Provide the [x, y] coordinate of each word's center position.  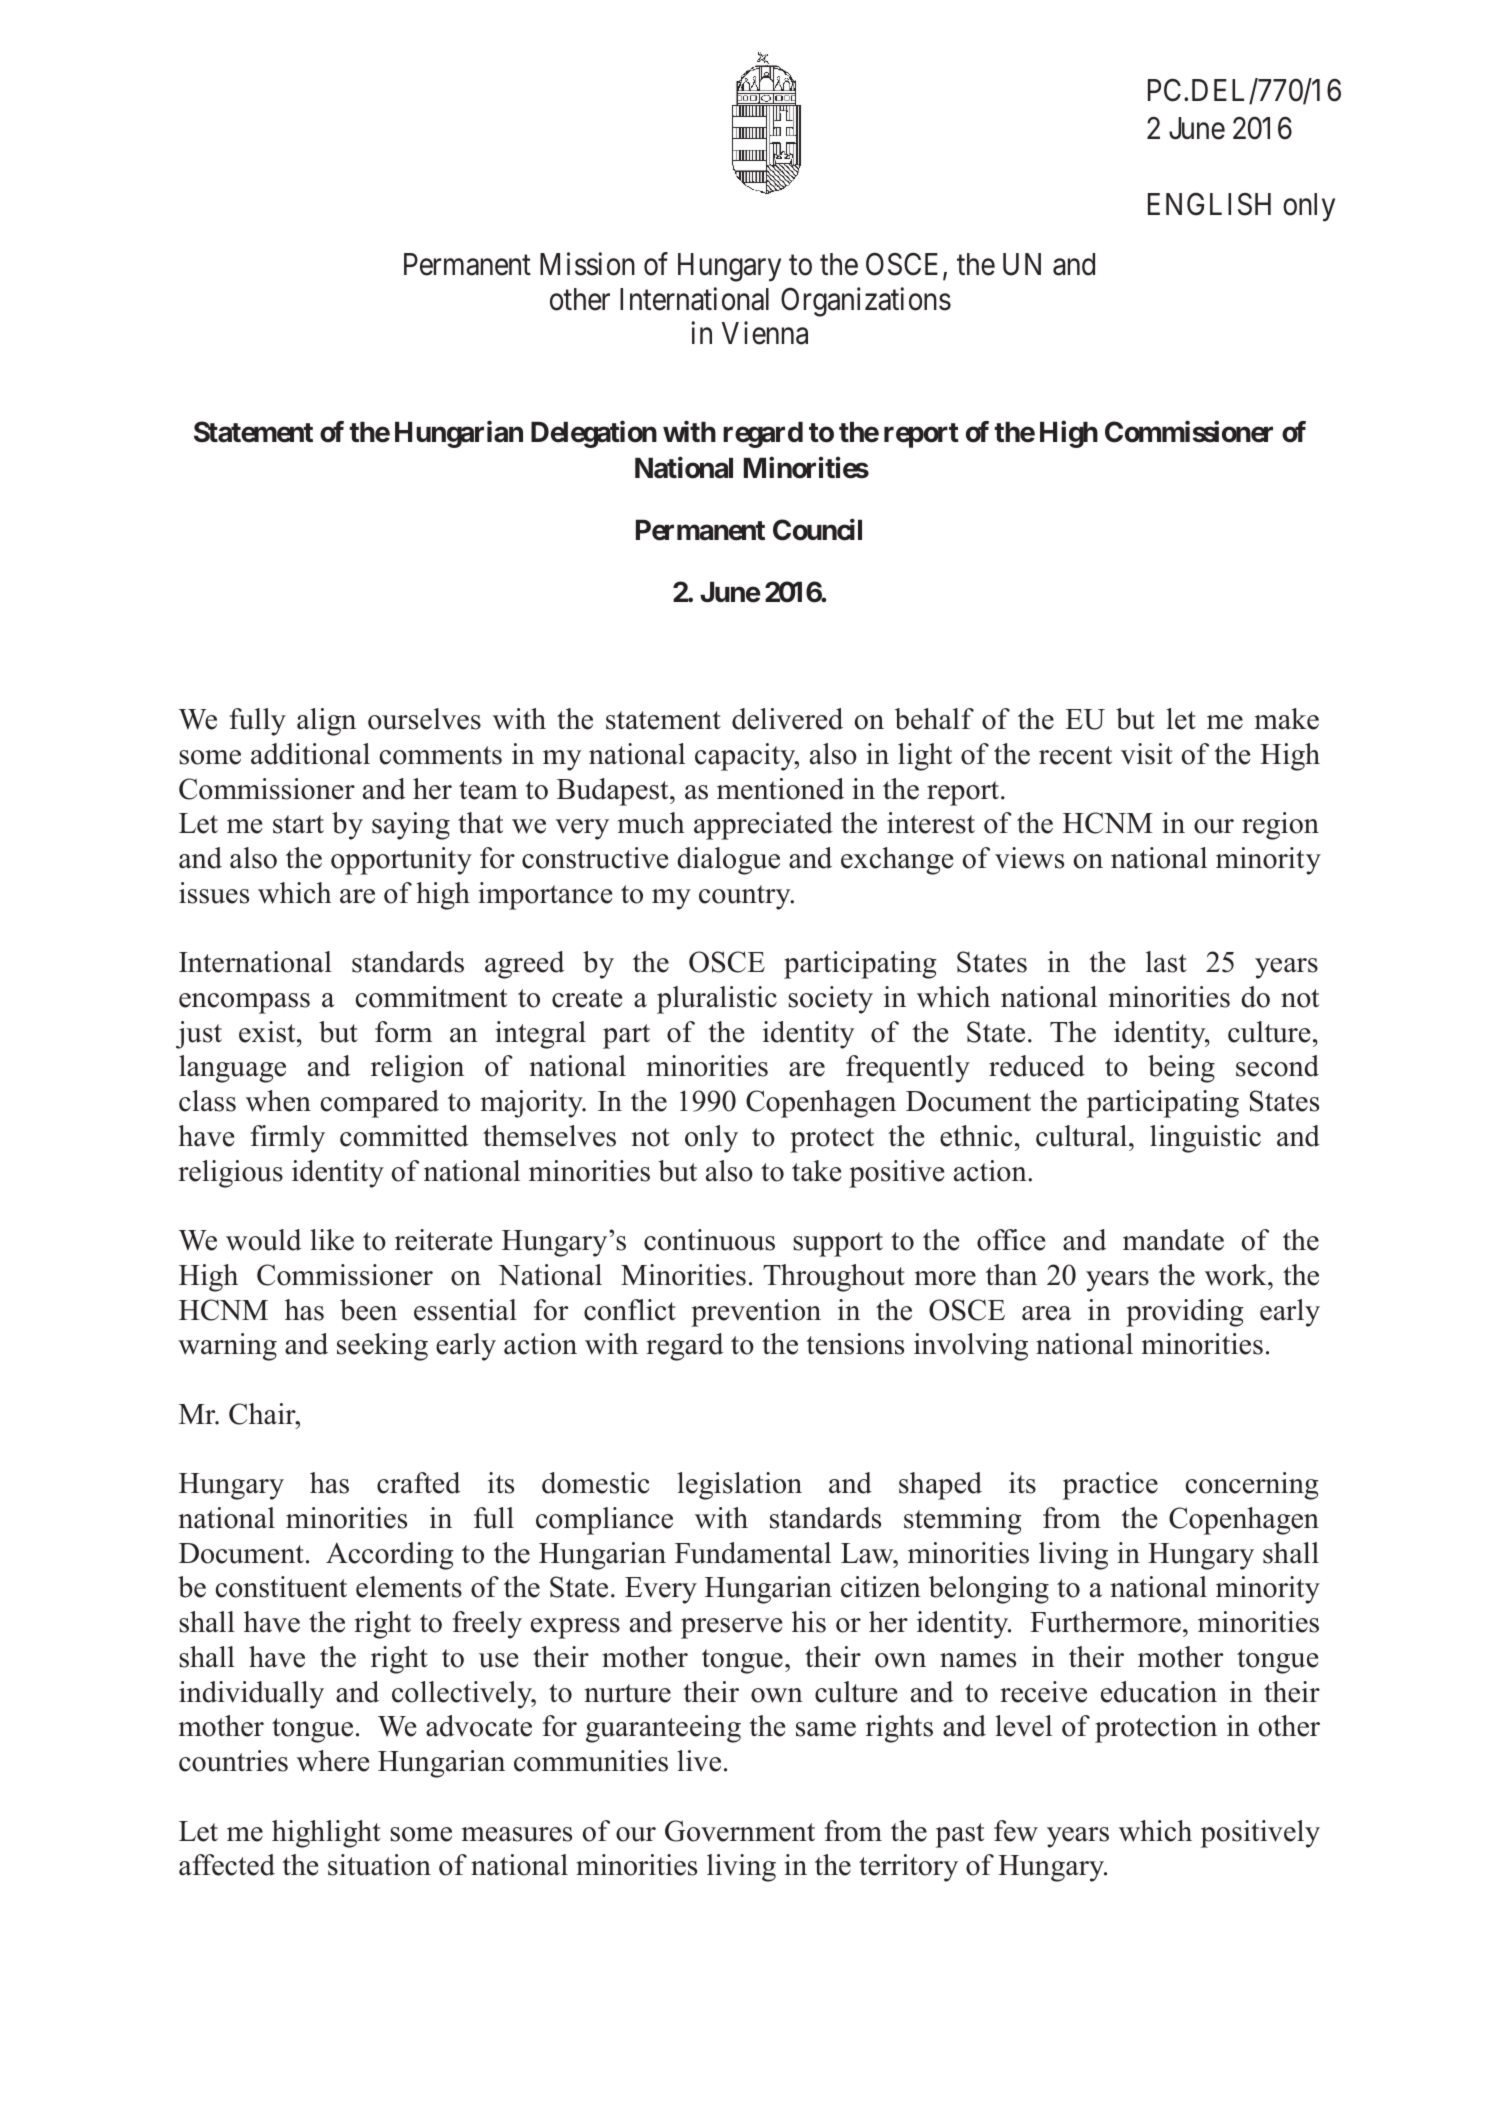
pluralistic [717, 1000]
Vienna [765, 333]
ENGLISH [1209, 204]
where [333, 1761]
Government [740, 1831]
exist [268, 1032]
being [1181, 1069]
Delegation [594, 434]
